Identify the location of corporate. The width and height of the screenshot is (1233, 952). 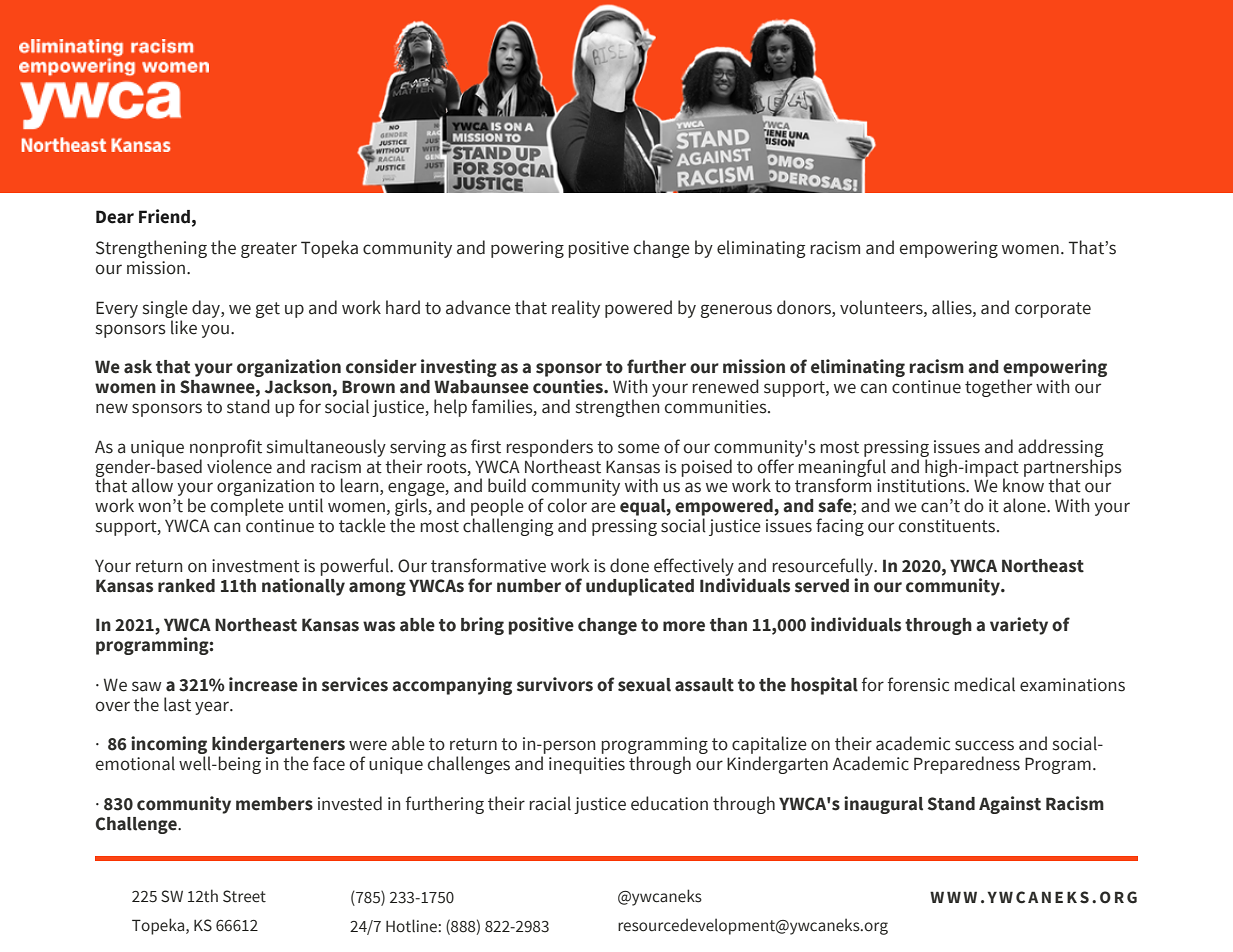
(1053, 310).
